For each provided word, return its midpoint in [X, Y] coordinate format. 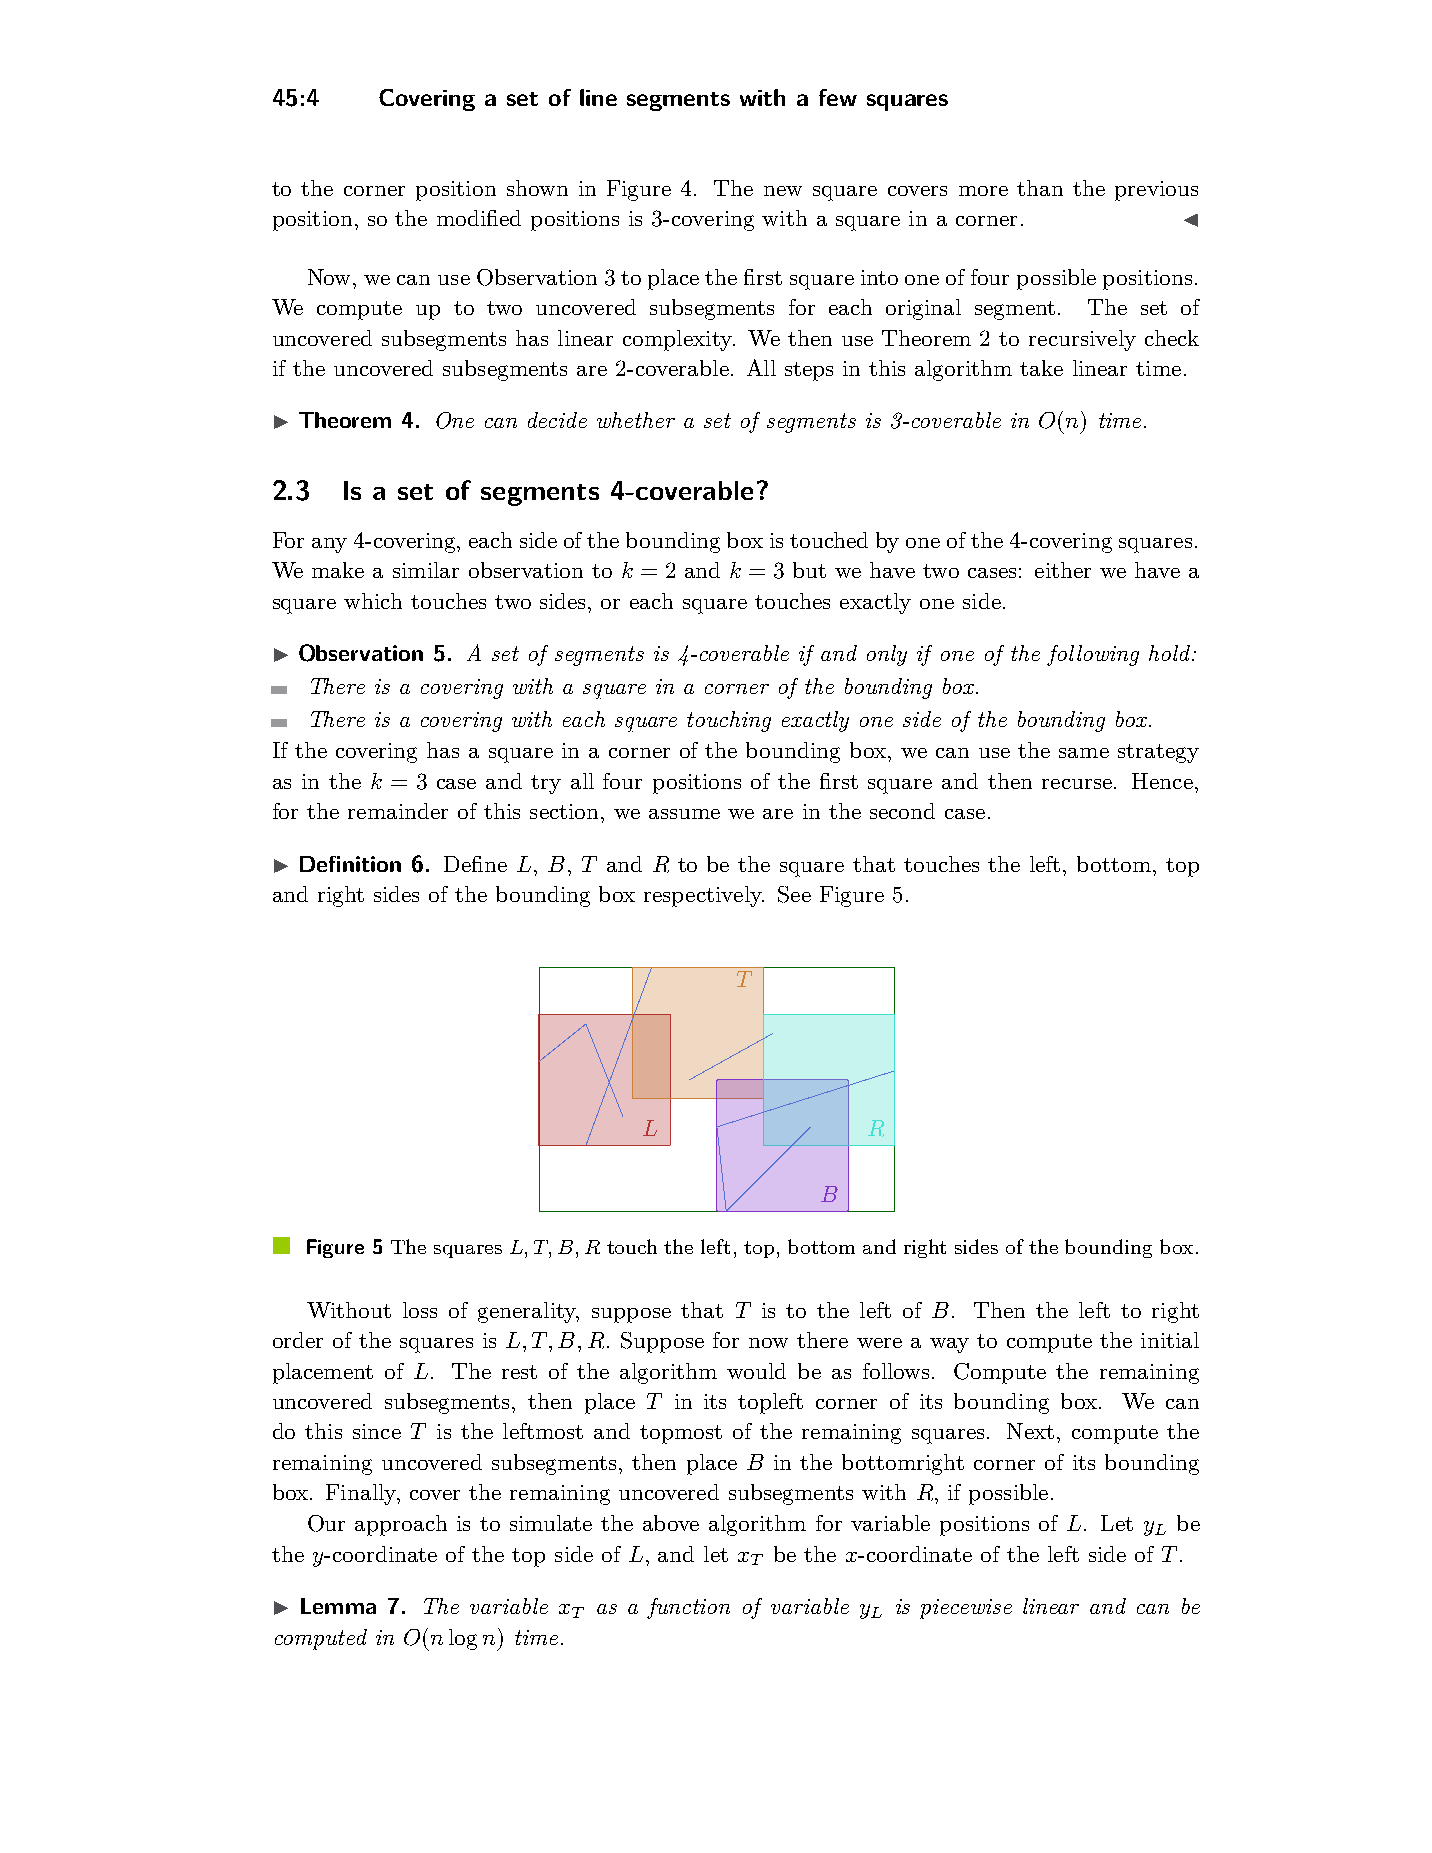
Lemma [338, 1606]
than [1040, 188]
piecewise [966, 1609]
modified [479, 218]
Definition [350, 864]
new [783, 191]
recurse [1078, 784]
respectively [704, 896]
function [688, 1608]
